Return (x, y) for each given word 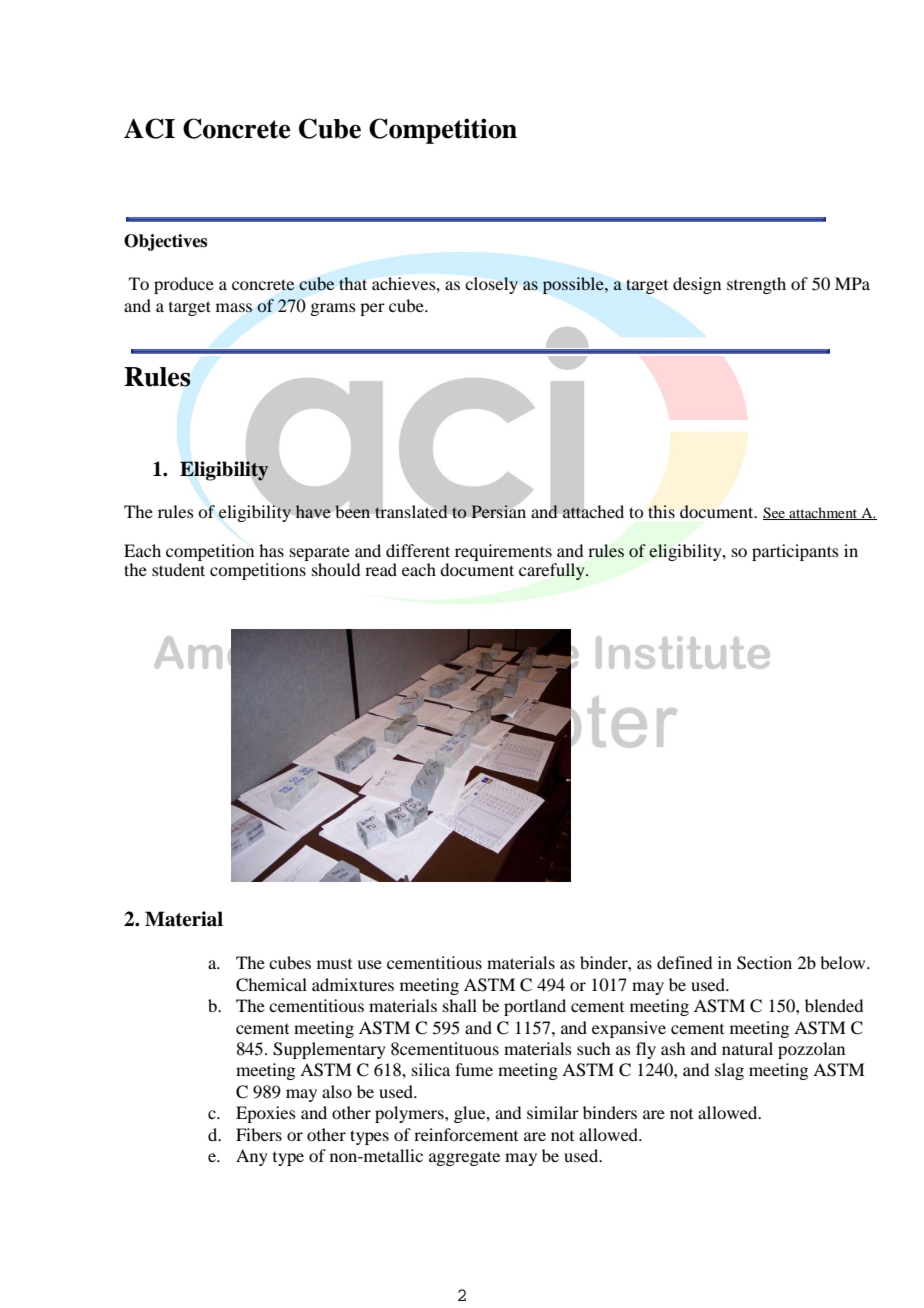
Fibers (259, 1134)
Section (764, 963)
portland (535, 1007)
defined (684, 962)
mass (234, 308)
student (178, 569)
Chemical (271, 985)
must (334, 964)
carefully (553, 571)
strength (756, 285)
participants (795, 552)
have (313, 511)
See (775, 513)
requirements (504, 554)
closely (491, 285)
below (844, 962)
